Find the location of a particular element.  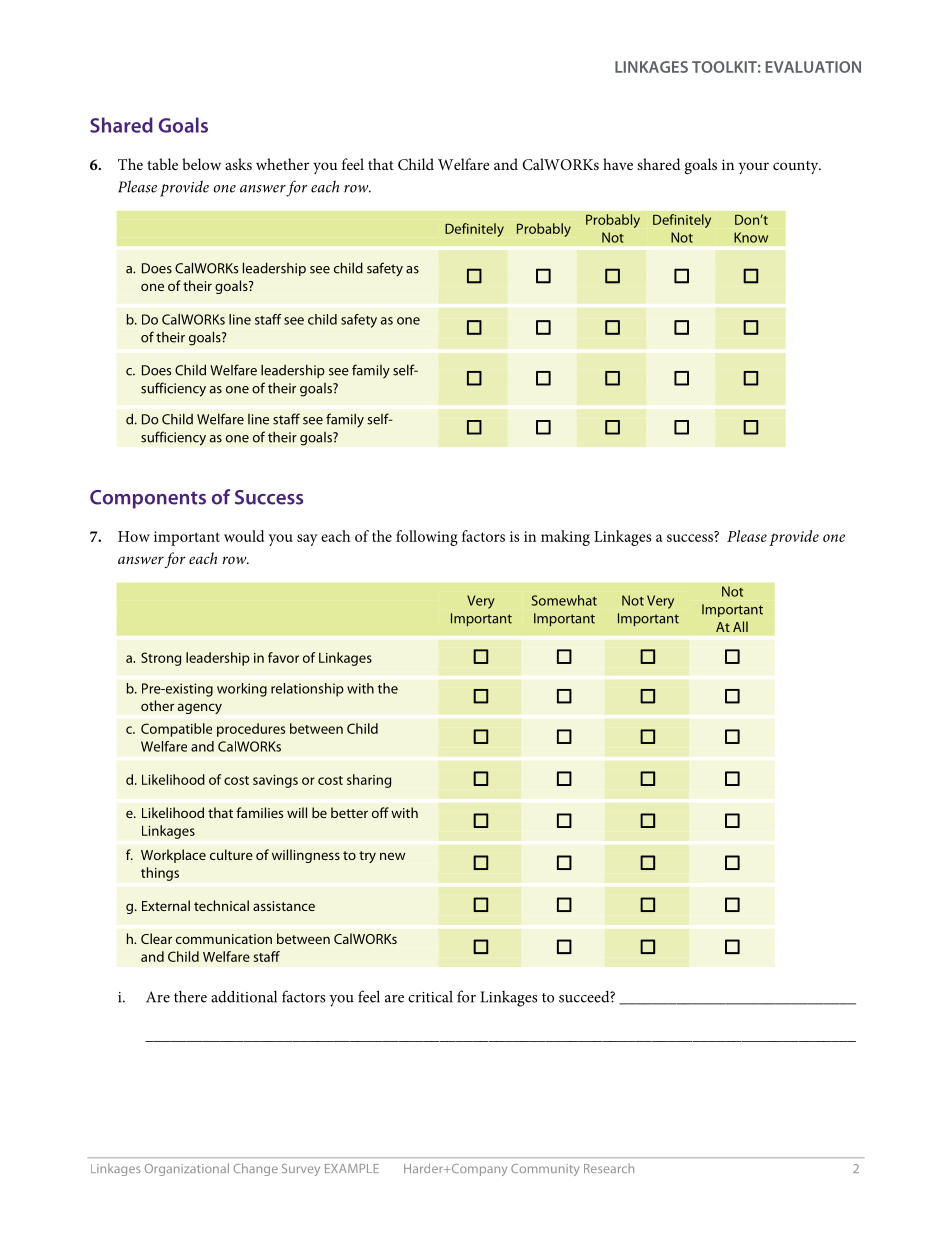

making is located at coordinates (565, 538).
